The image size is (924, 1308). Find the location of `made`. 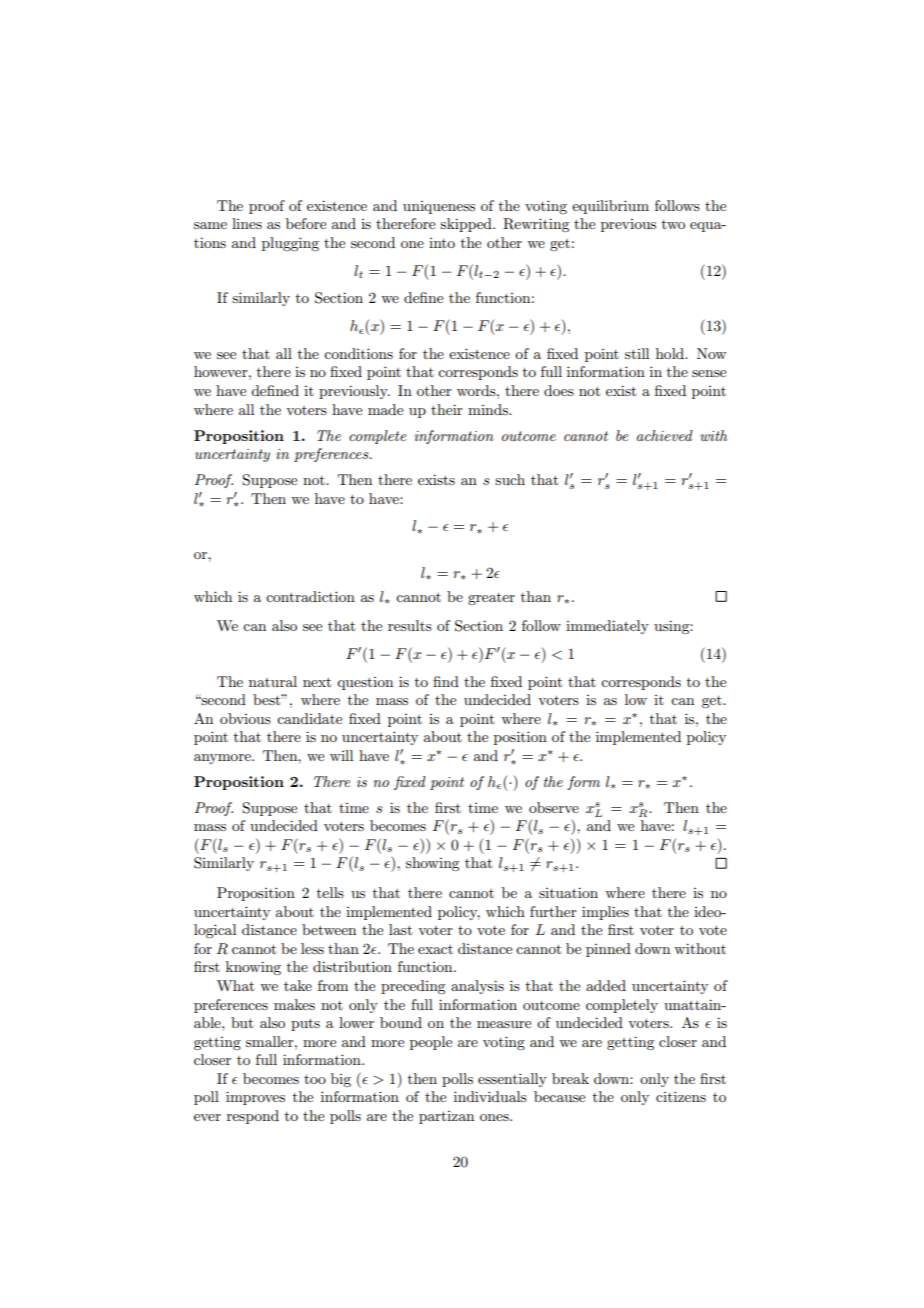

made is located at coordinates (385, 409).
